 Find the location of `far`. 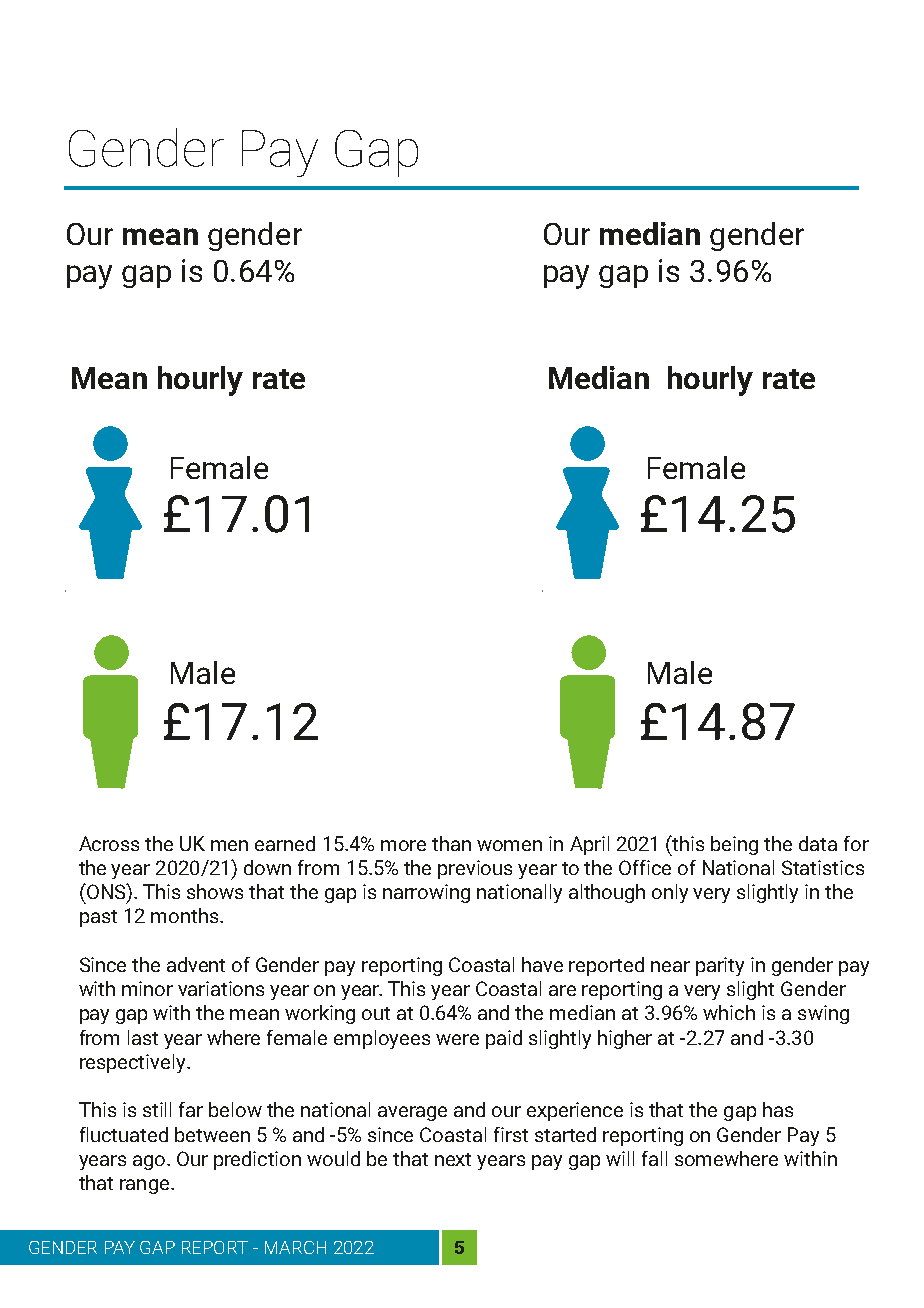

far is located at coordinates (191, 1109).
